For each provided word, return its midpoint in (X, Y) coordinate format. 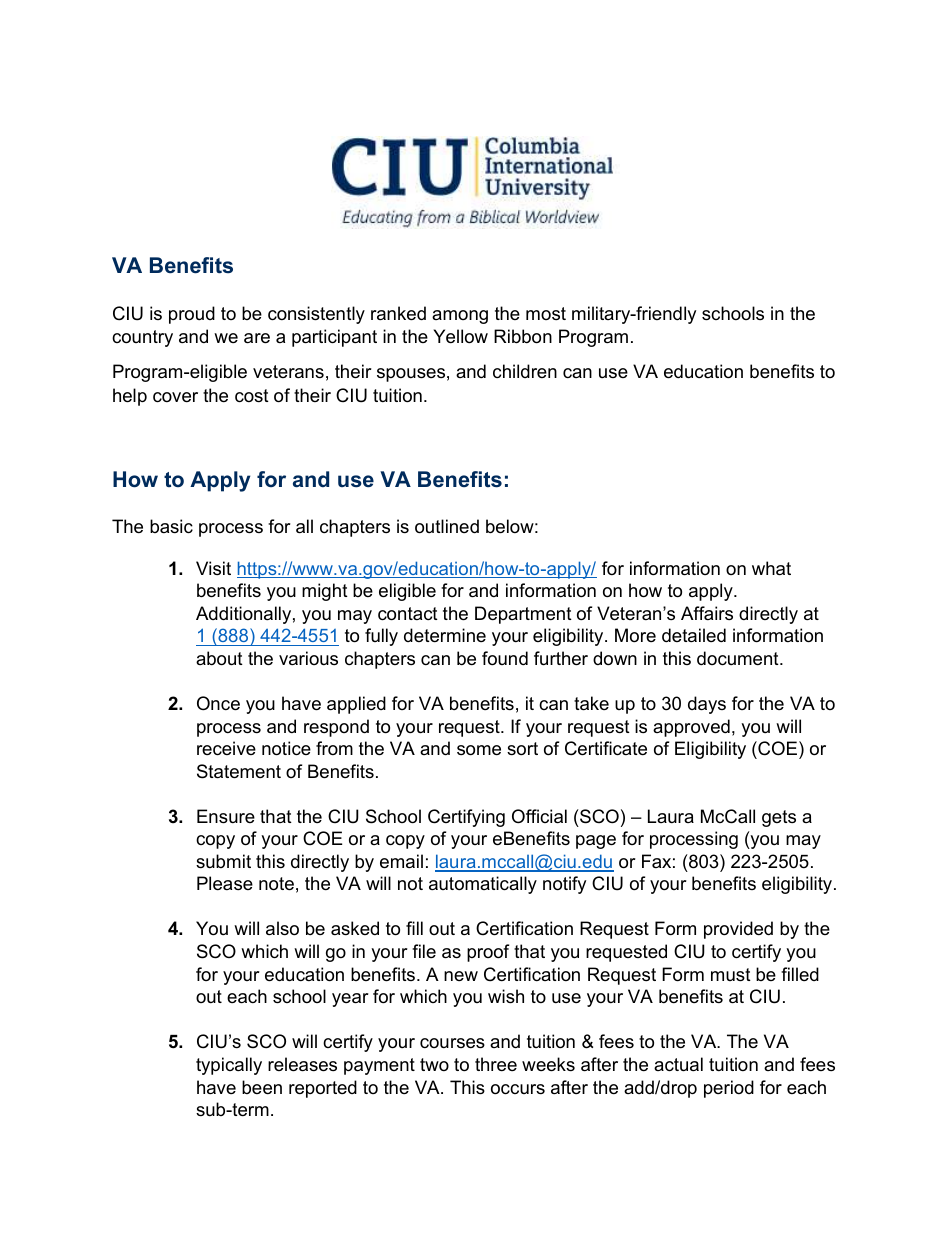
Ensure (226, 816)
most (546, 313)
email (401, 861)
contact (408, 614)
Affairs (707, 613)
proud (192, 315)
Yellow (460, 336)
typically (229, 1066)
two (434, 1064)
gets (779, 818)
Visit (213, 568)
